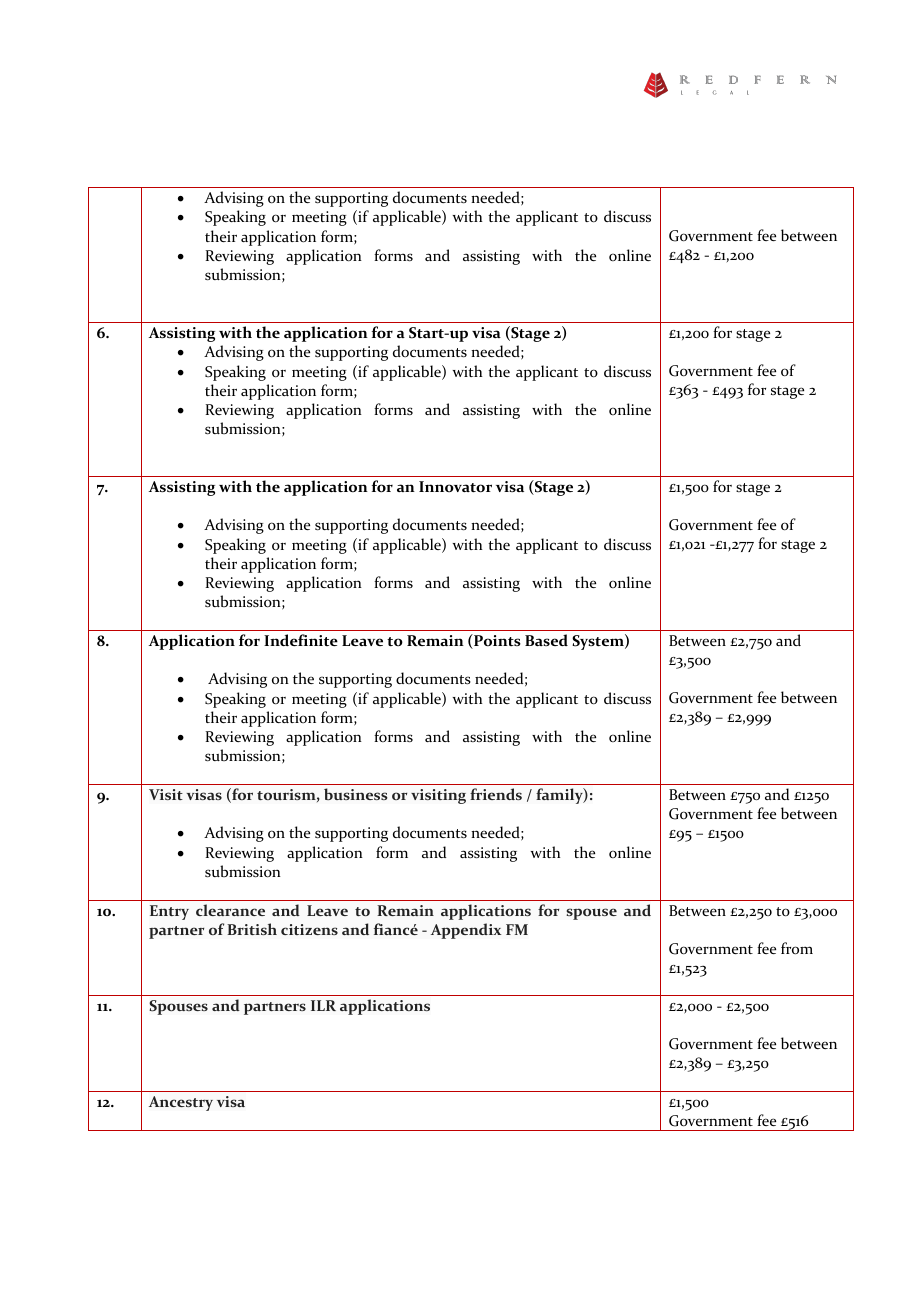 This screenshot has width=924, height=1308. I want to click on friends, so click(496, 794).
